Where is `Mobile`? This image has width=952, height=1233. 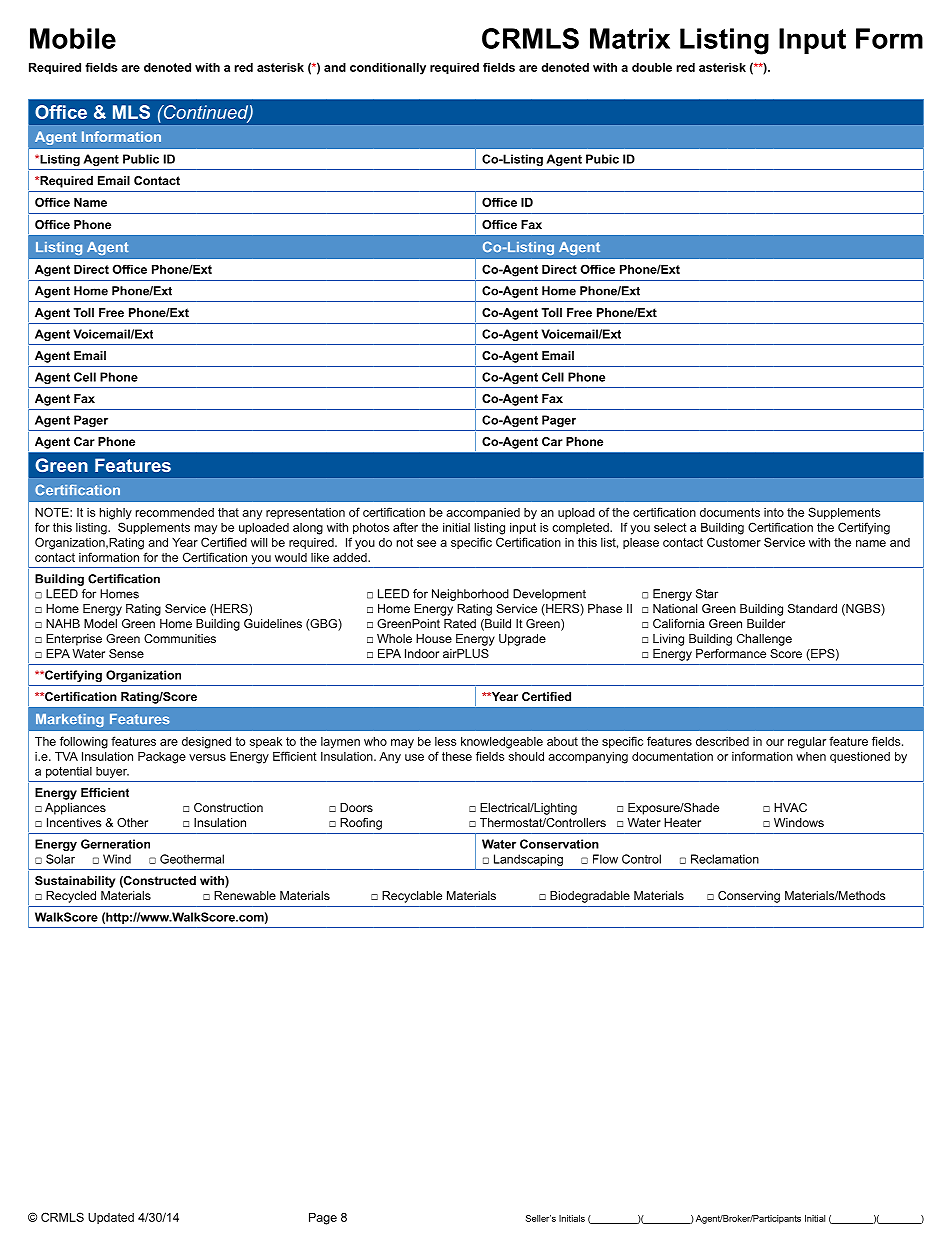 Mobile is located at coordinates (73, 38).
